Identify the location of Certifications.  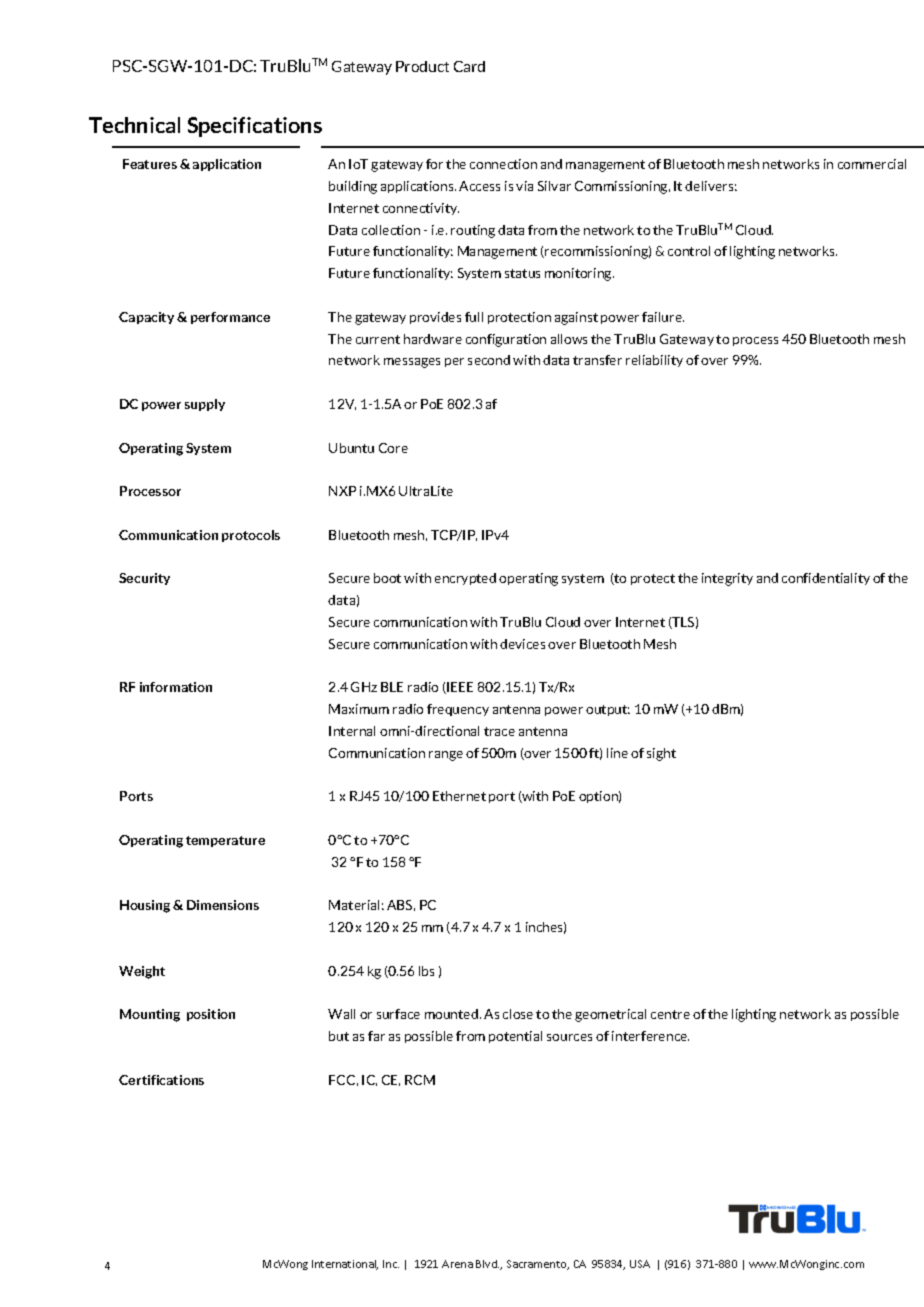
(161, 1080).
